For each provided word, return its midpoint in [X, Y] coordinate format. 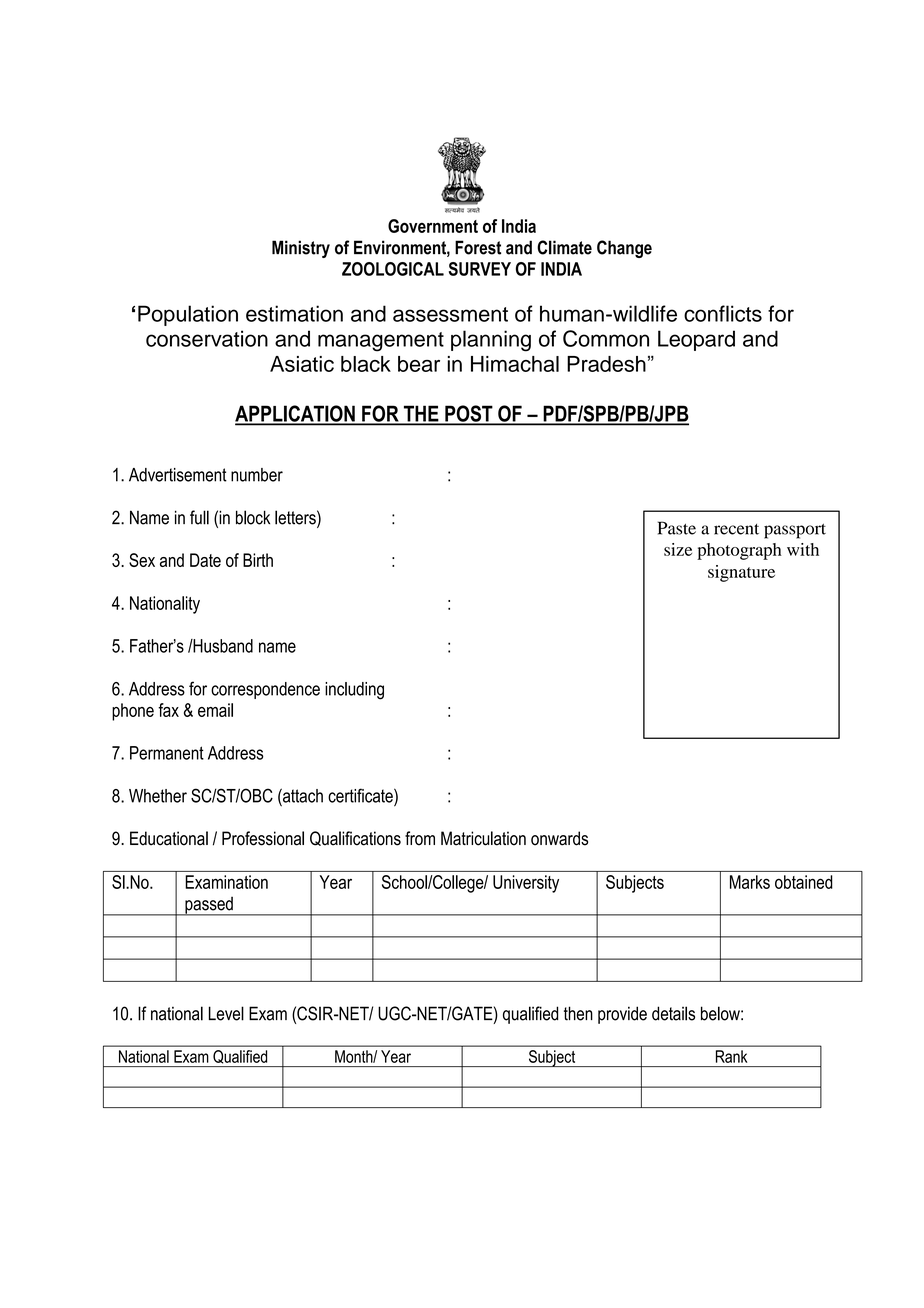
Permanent [167, 753]
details [673, 1013]
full [199, 517]
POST [469, 414]
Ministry [301, 249]
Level [226, 1013]
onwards [559, 838]
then [578, 1013]
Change [624, 249]
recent [736, 529]
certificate [361, 795]
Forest [478, 247]
